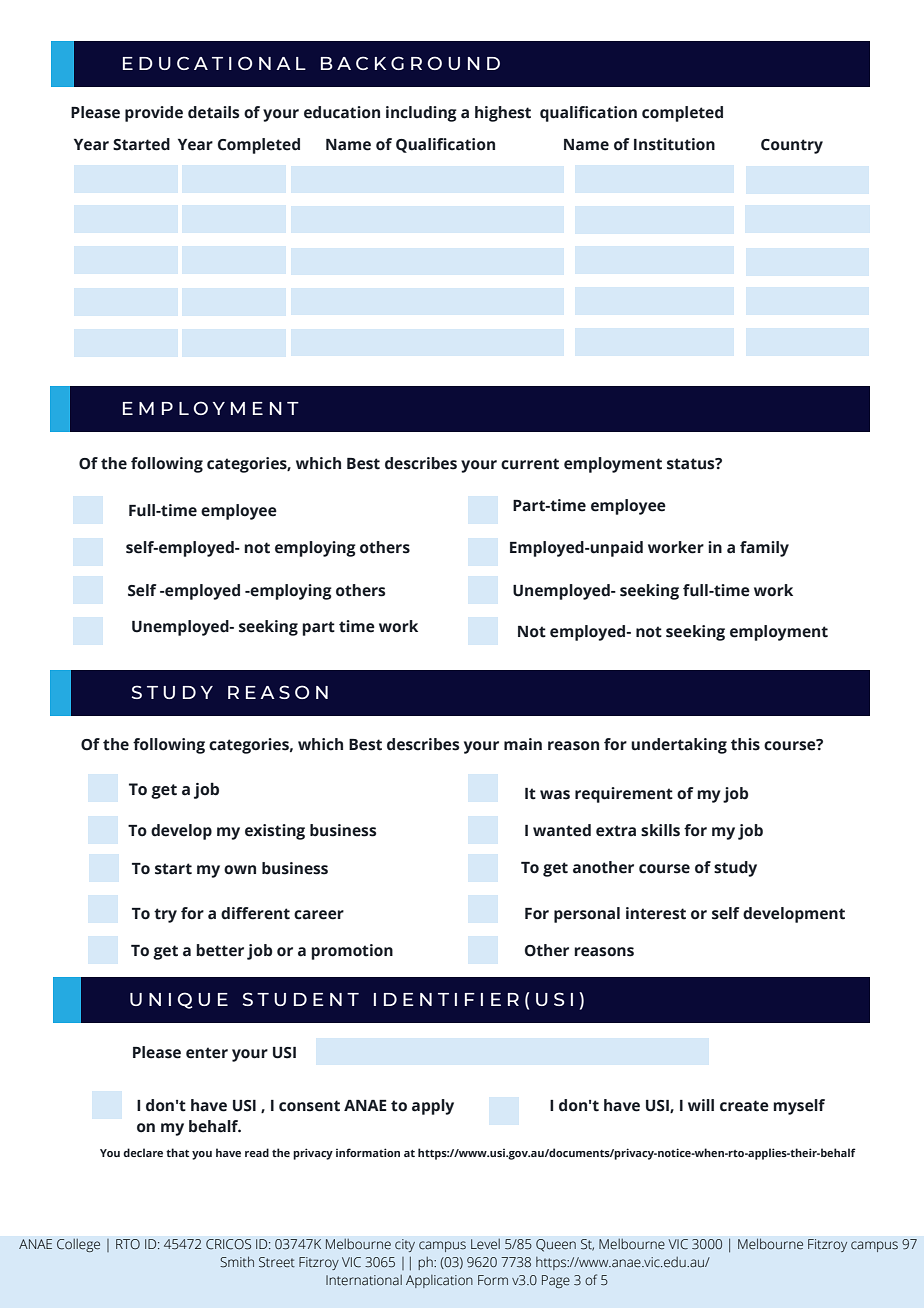 The width and height of the screenshot is (924, 1308). Describe the element at coordinates (154, 114) in the screenshot. I see `provide` at that location.
